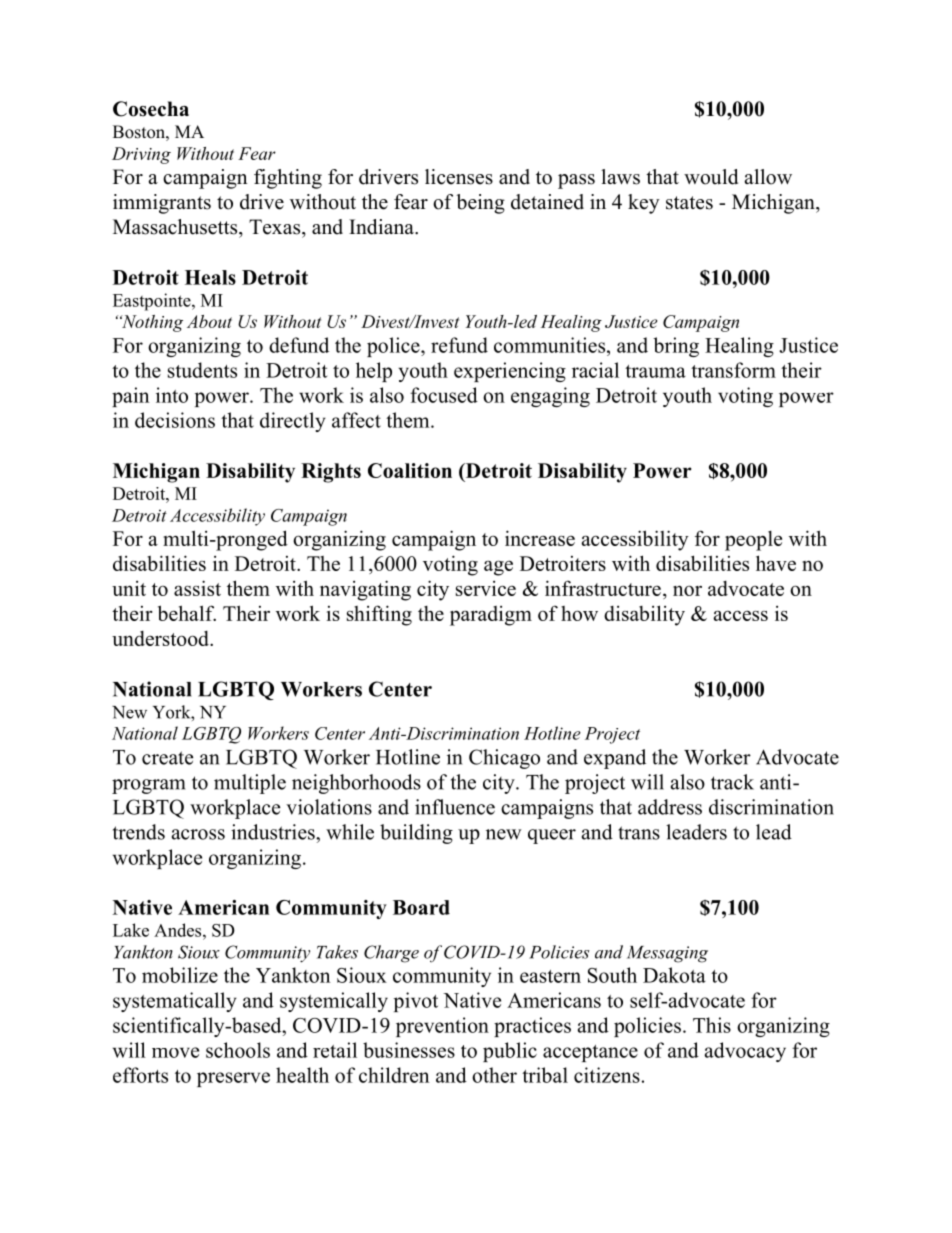 This screenshot has width=952, height=1233. What do you see at coordinates (187, 613) in the screenshot?
I see `behalf` at bounding box center [187, 613].
